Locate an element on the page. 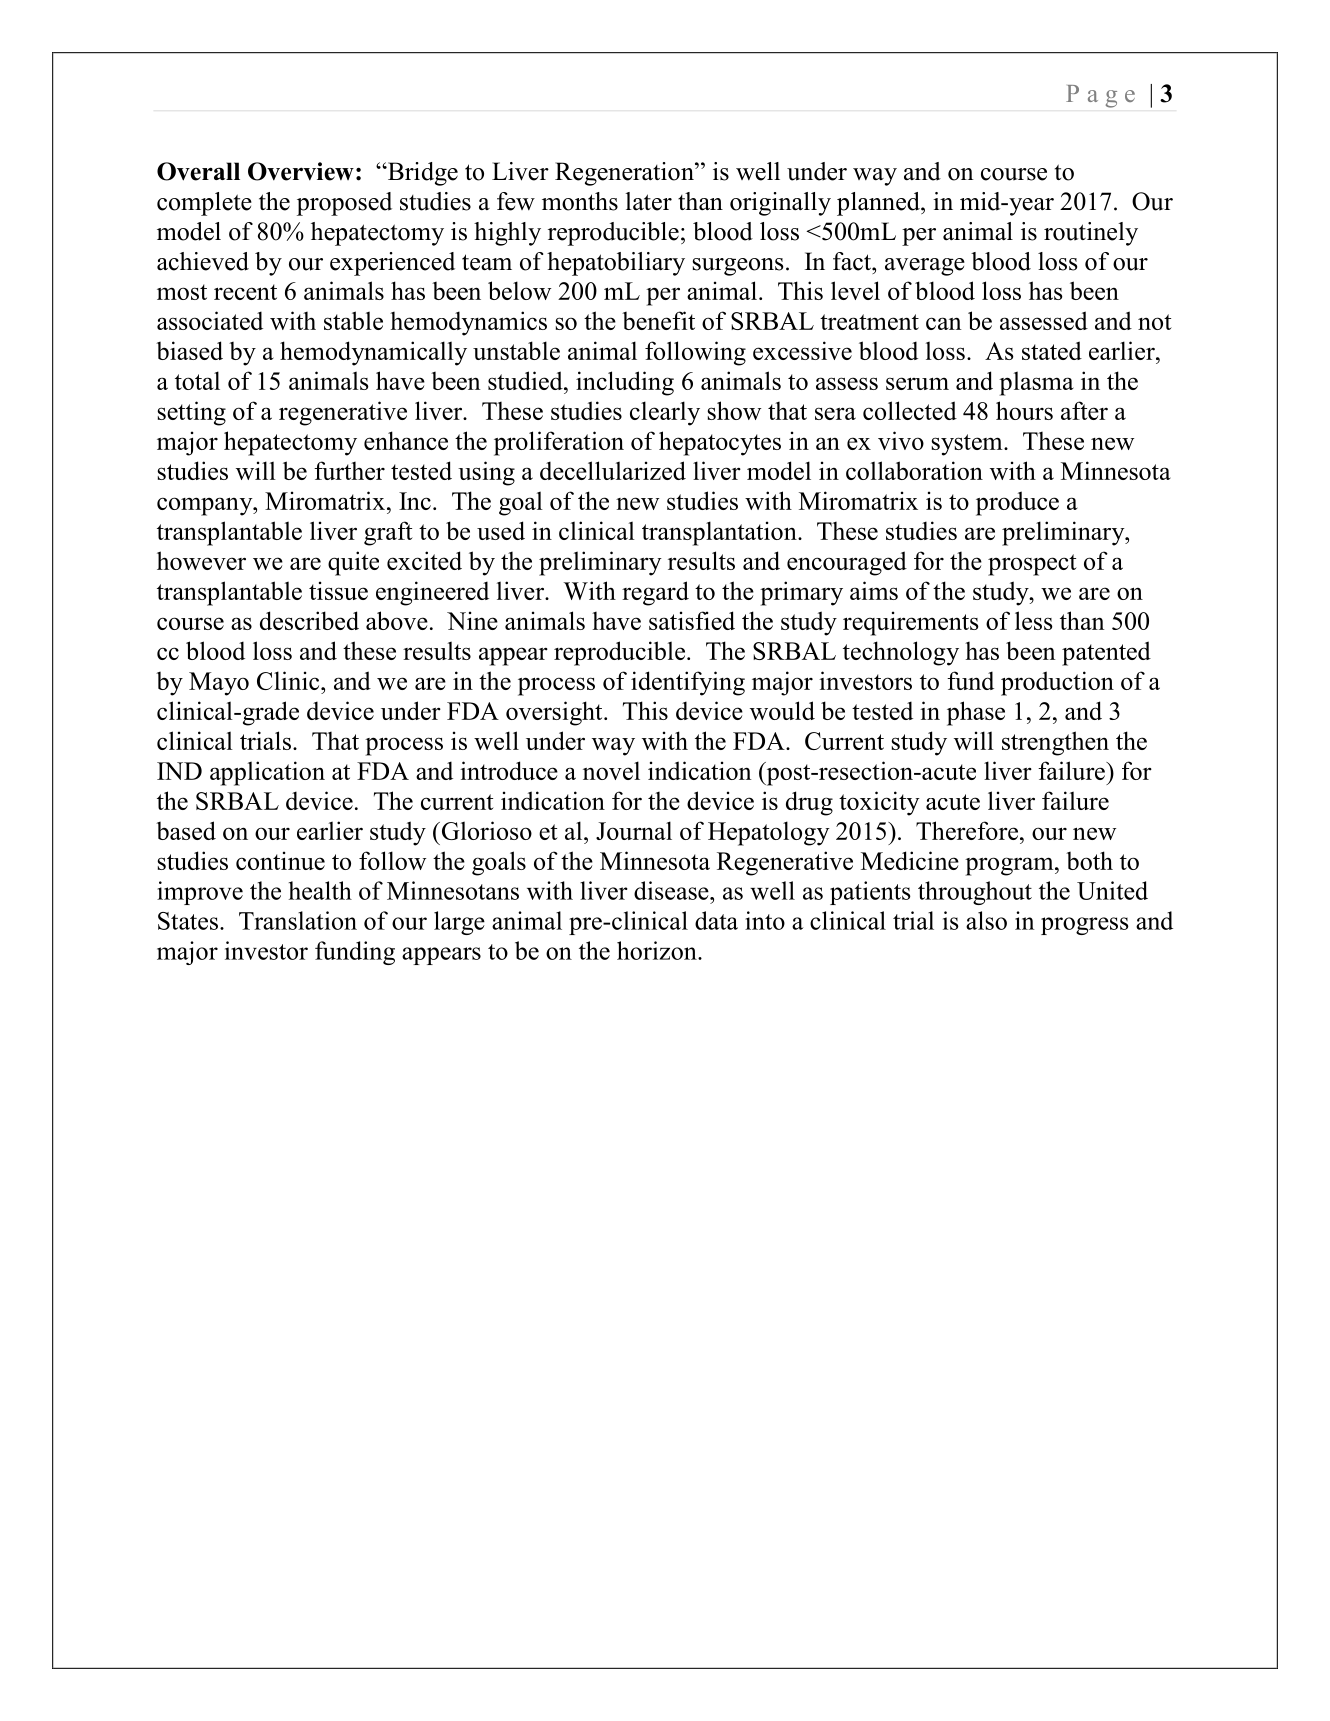 The image size is (1330, 1721). identifying is located at coordinates (688, 683).
